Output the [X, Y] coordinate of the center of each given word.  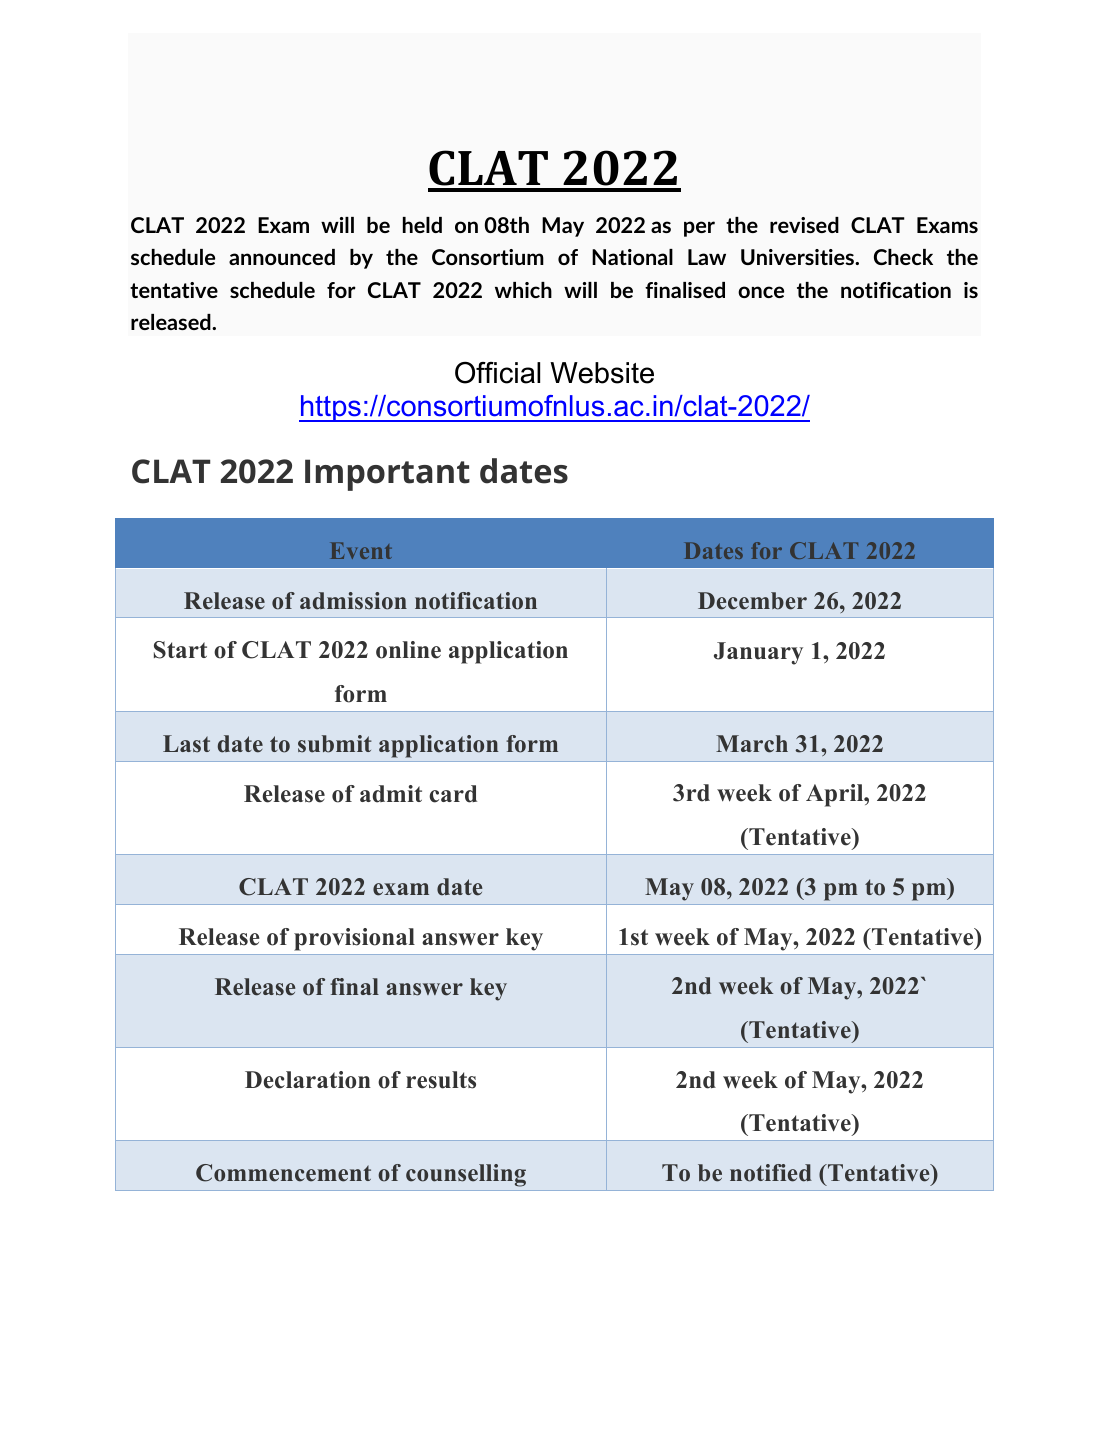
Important [387, 475]
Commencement [283, 1173]
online [408, 650]
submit [335, 744]
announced [282, 257]
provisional [354, 939]
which [523, 290]
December [752, 601]
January [758, 653]
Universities [799, 257]
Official [497, 372]
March [752, 744]
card [453, 794]
